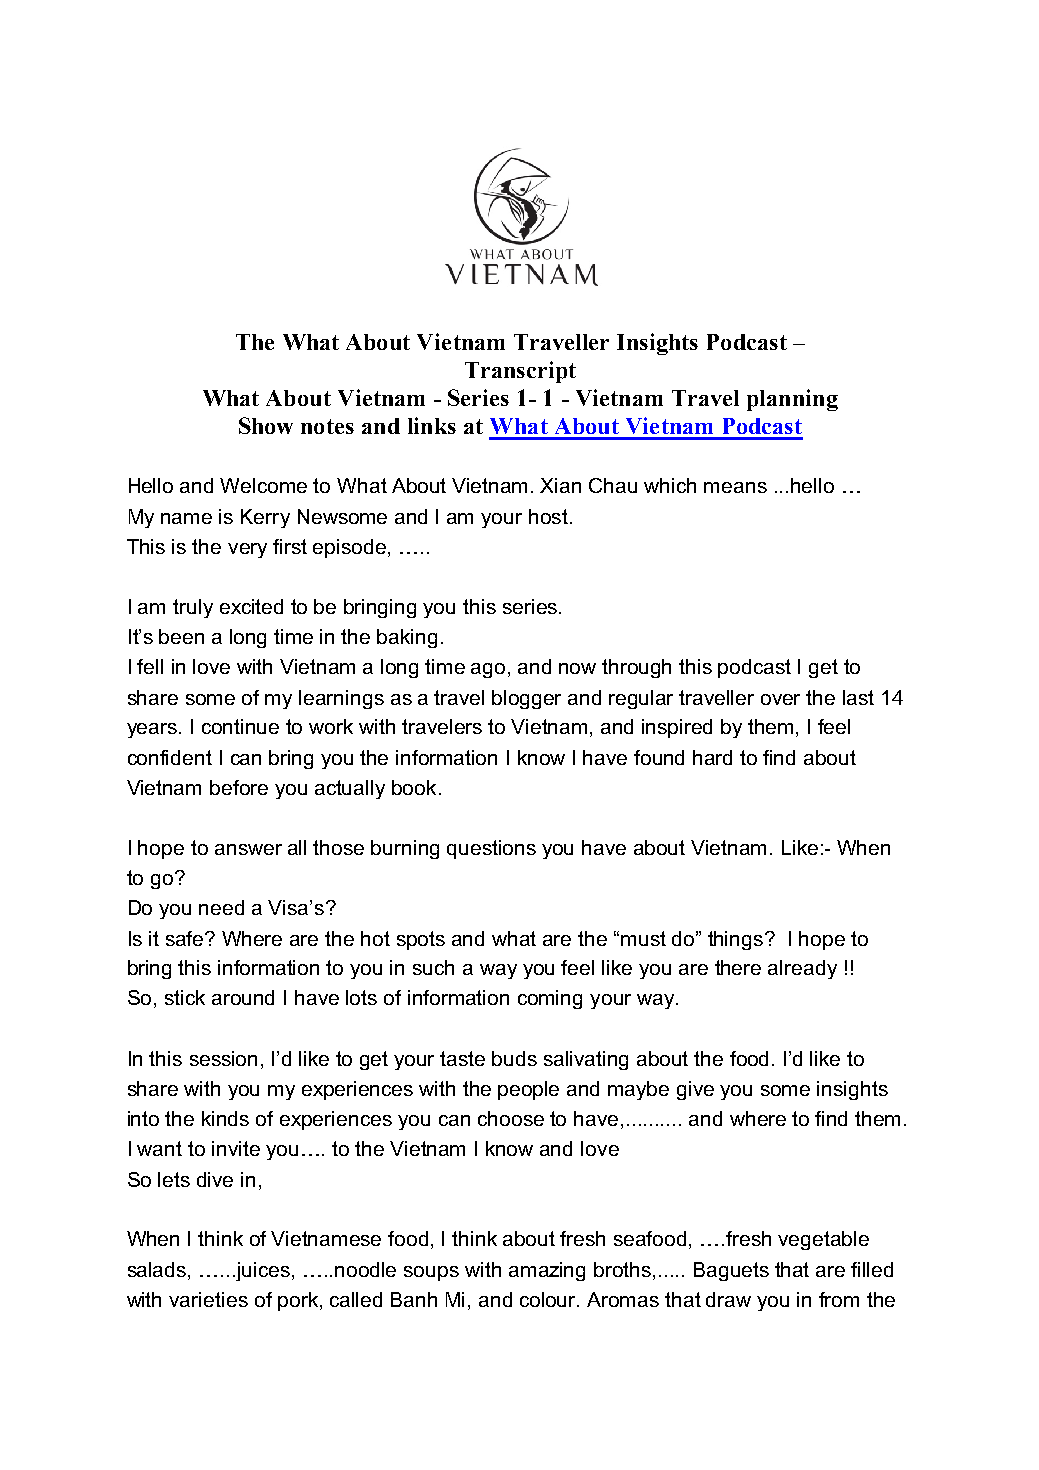 Image resolution: width=1039 pixels, height=1470 pixels. I want to click on answer, so click(248, 849).
